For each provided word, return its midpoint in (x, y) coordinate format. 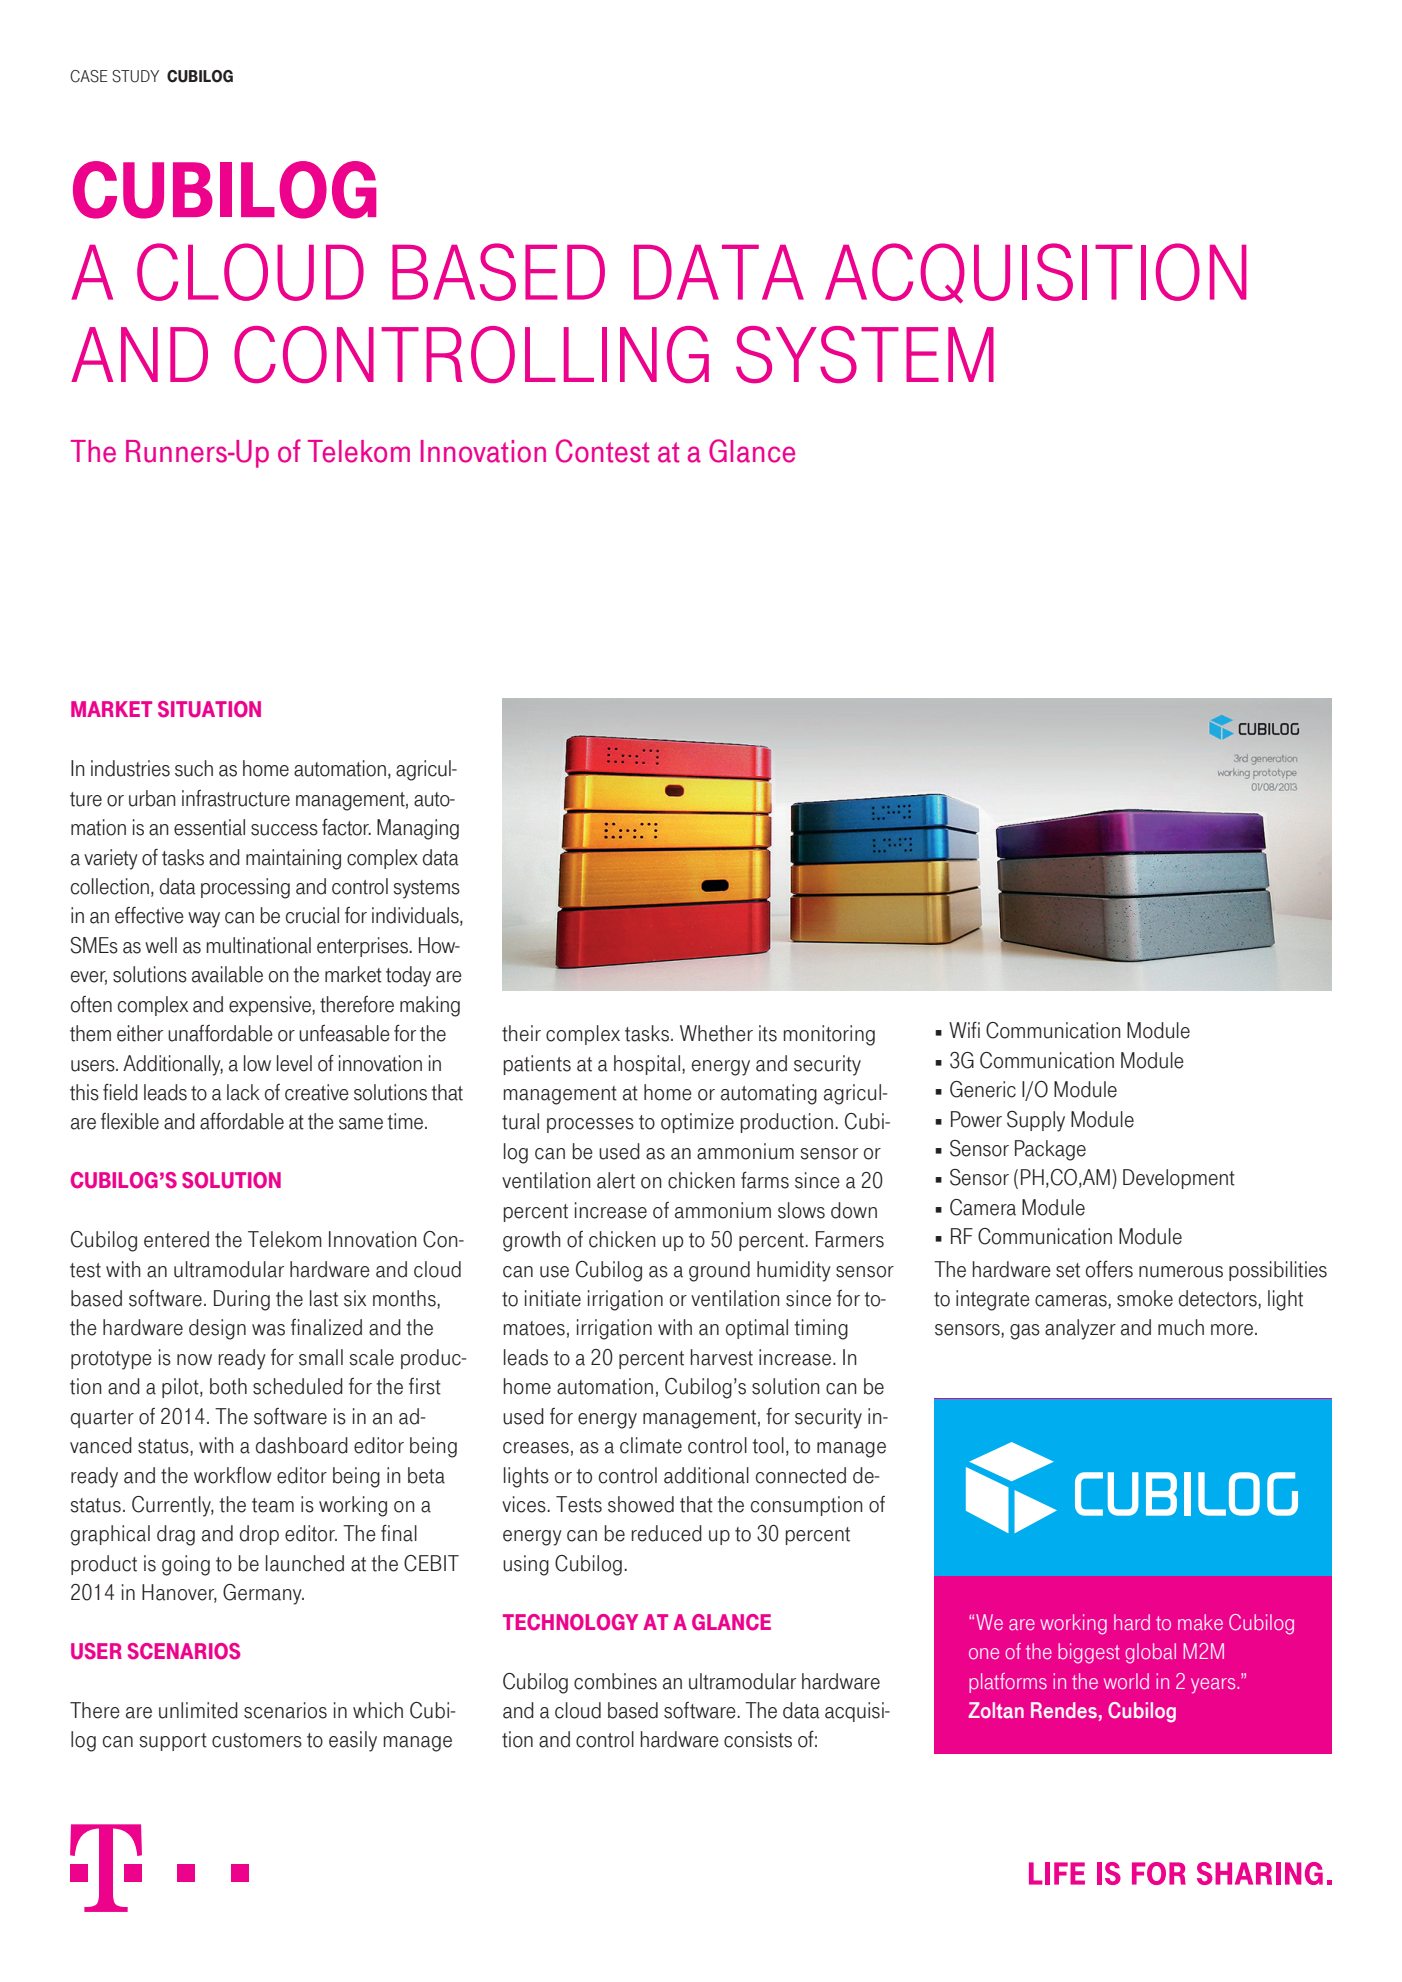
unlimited (198, 1710)
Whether (716, 1033)
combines (615, 1681)
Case (89, 76)
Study (135, 76)
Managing (418, 829)
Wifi (964, 1030)
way (204, 920)
